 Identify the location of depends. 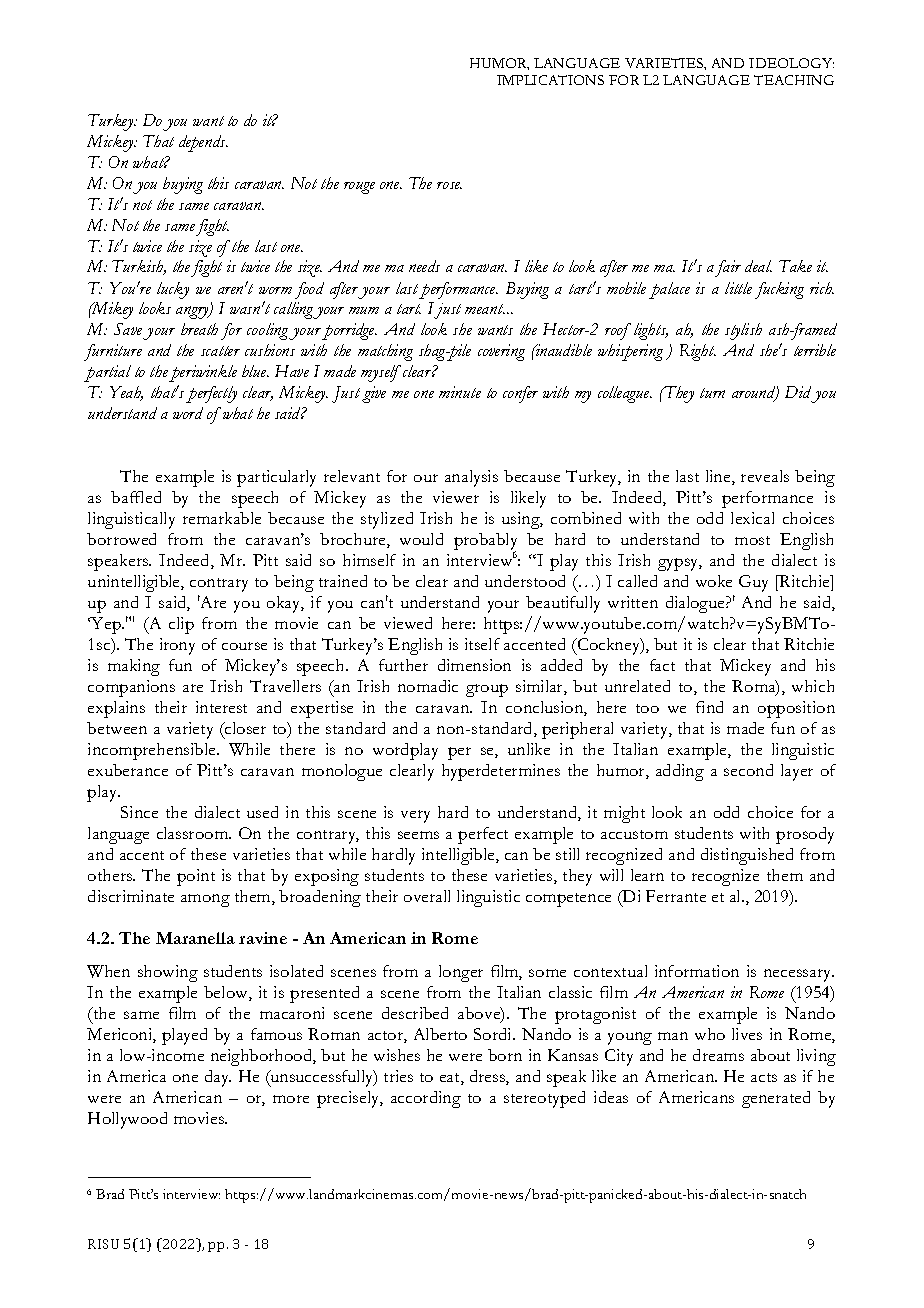
(203, 143).
